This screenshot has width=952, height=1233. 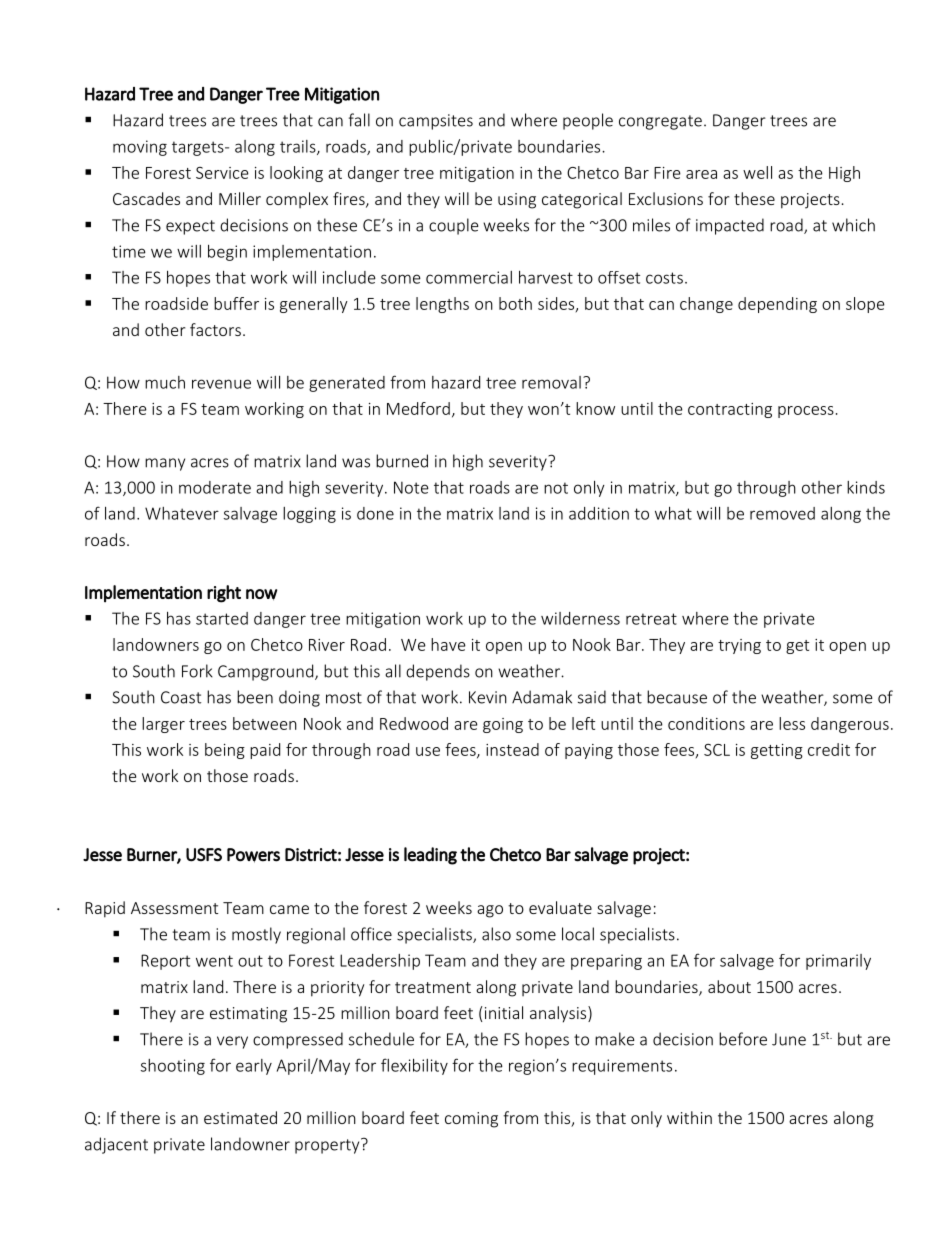 What do you see at coordinates (240, 1117) in the screenshot?
I see `estimated` at bounding box center [240, 1117].
